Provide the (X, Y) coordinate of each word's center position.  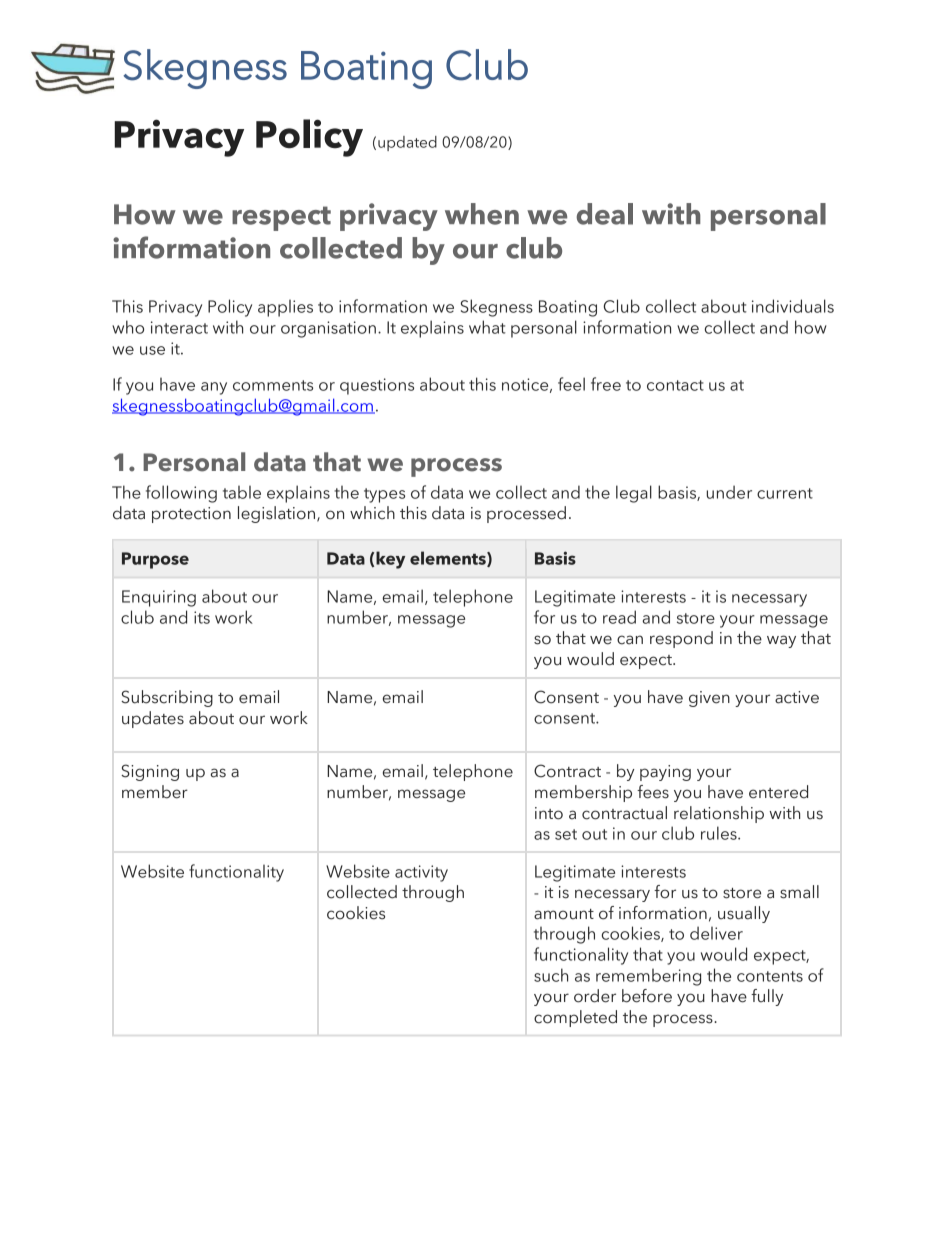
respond (681, 639)
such (551, 975)
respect (281, 218)
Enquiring (159, 598)
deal (604, 214)
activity (421, 873)
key (390, 560)
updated (407, 143)
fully (767, 997)
